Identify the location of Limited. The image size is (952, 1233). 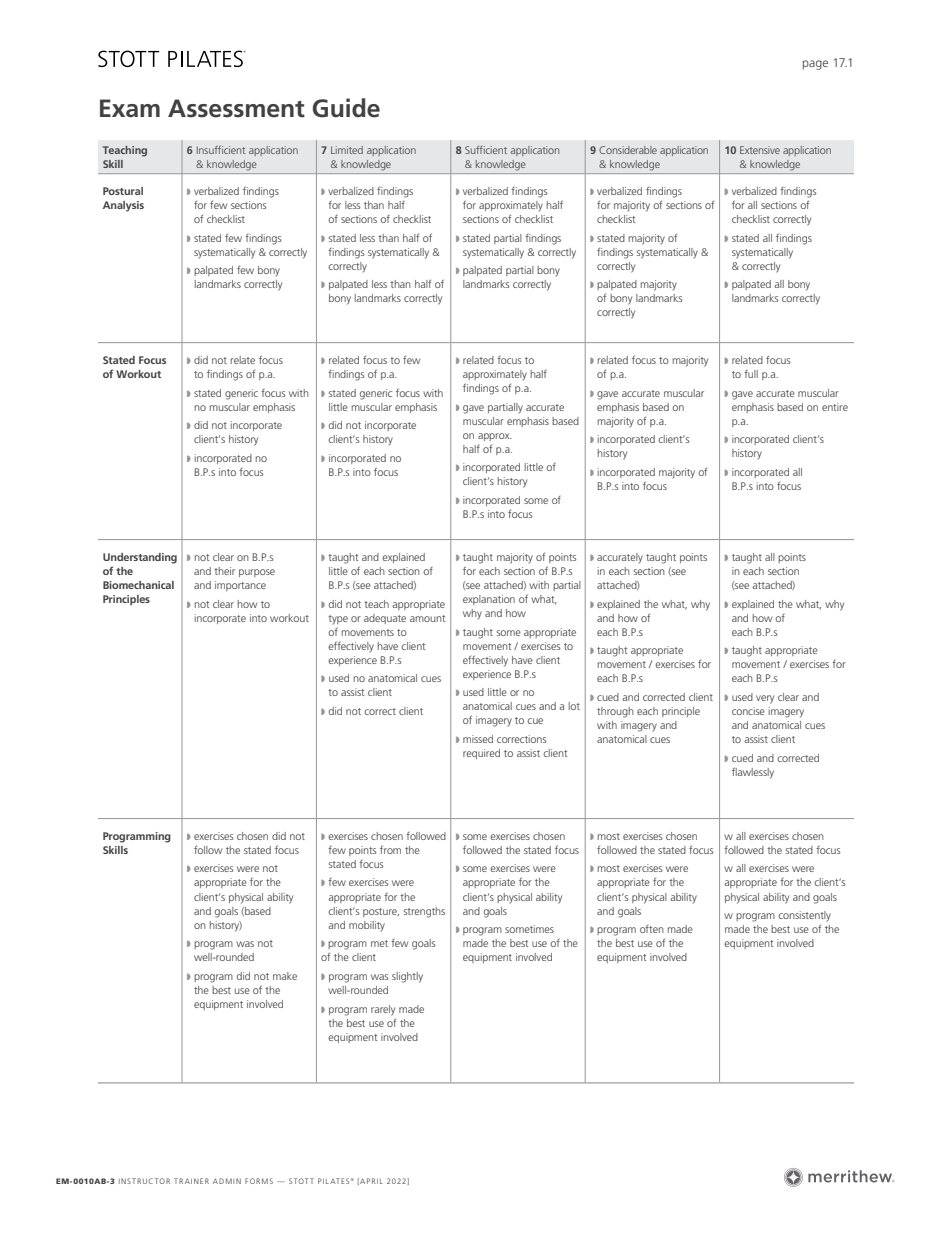
(347, 150).
